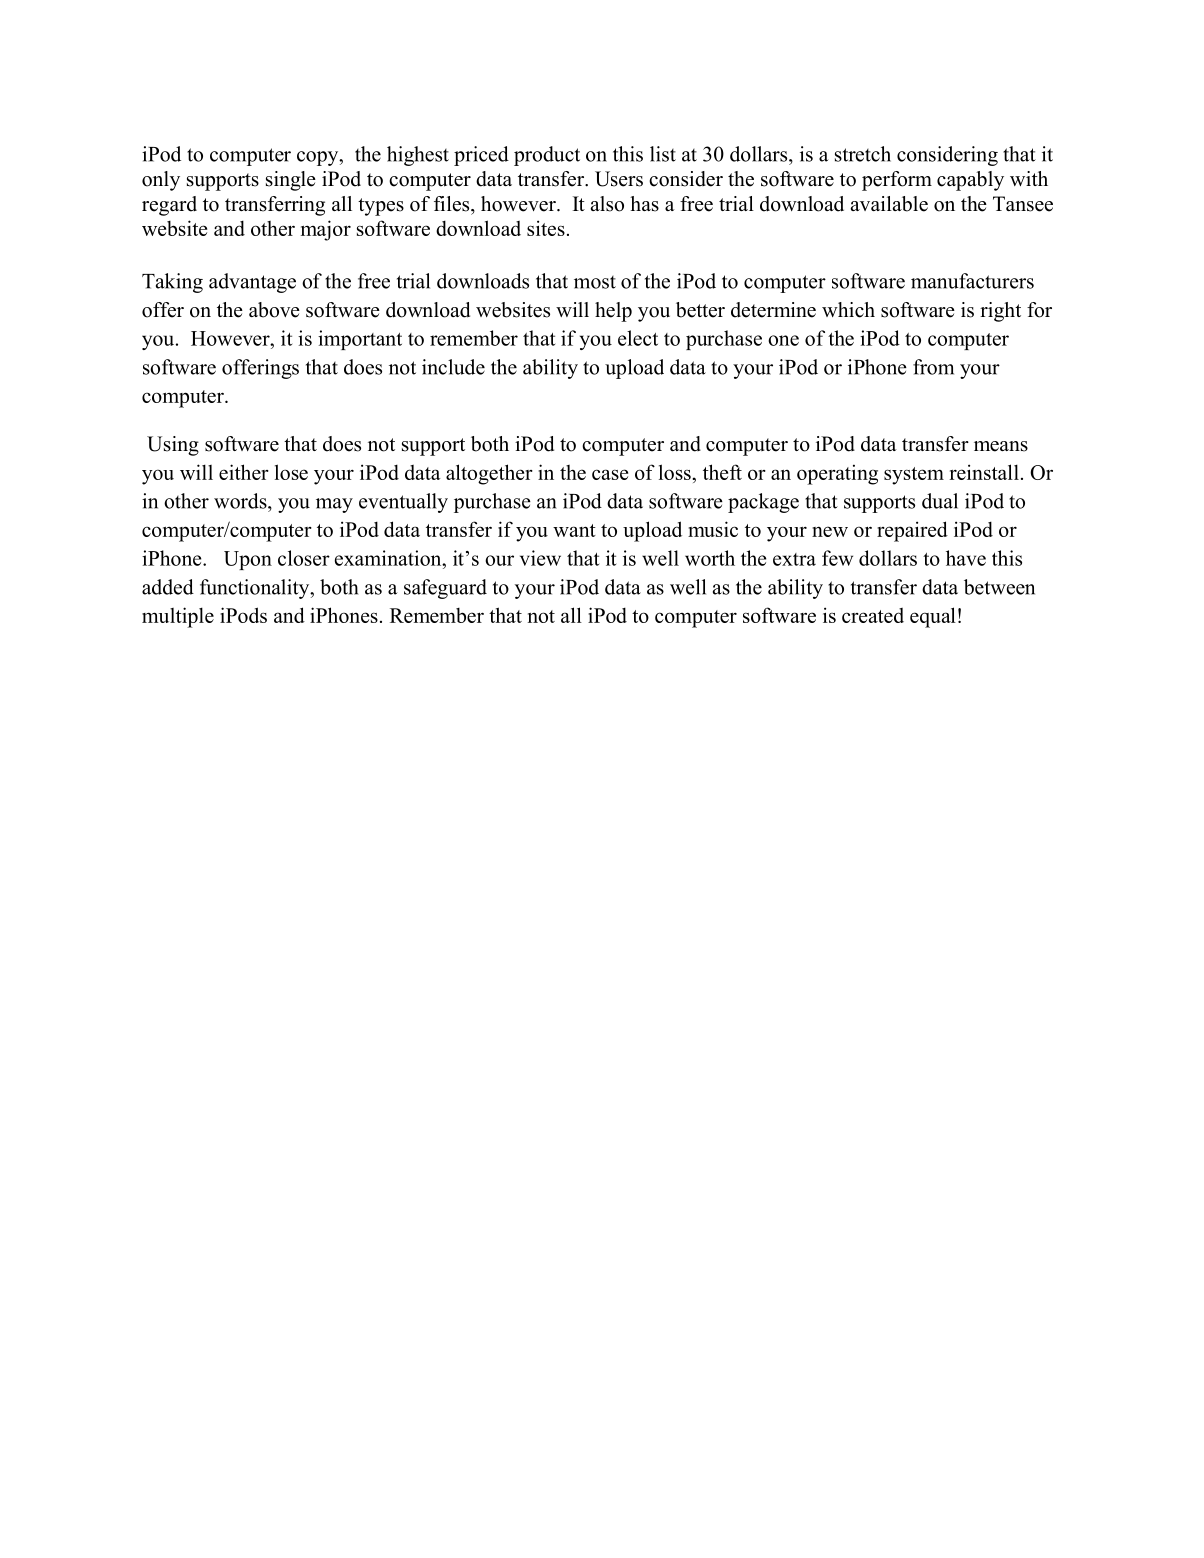 This document has height=1558, width=1204. I want to click on Users, so click(619, 179).
